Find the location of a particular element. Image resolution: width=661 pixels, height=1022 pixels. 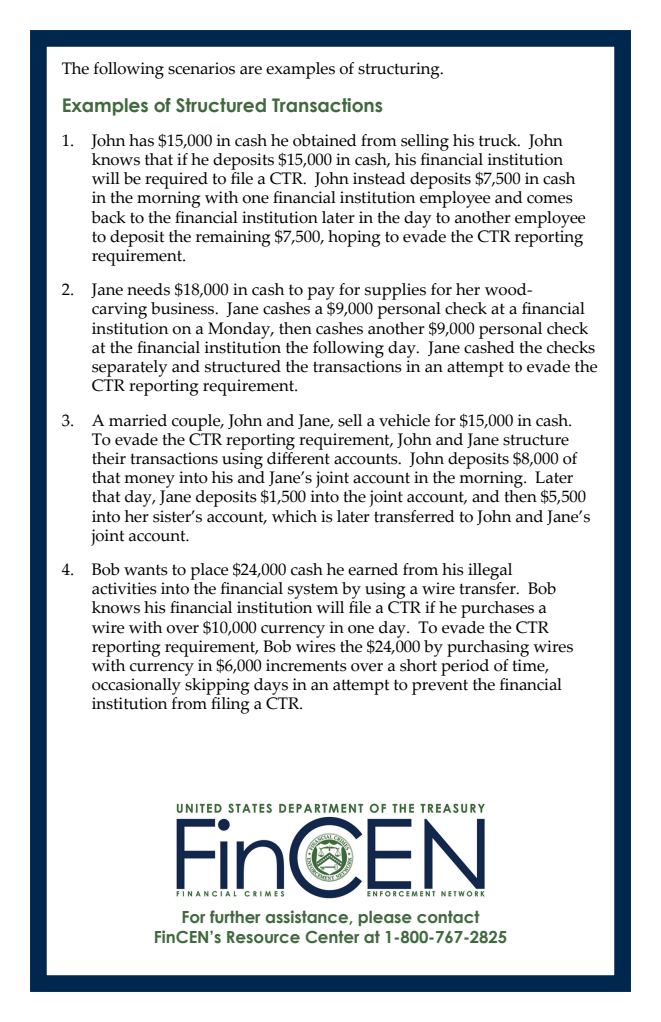

days is located at coordinates (271, 686).
